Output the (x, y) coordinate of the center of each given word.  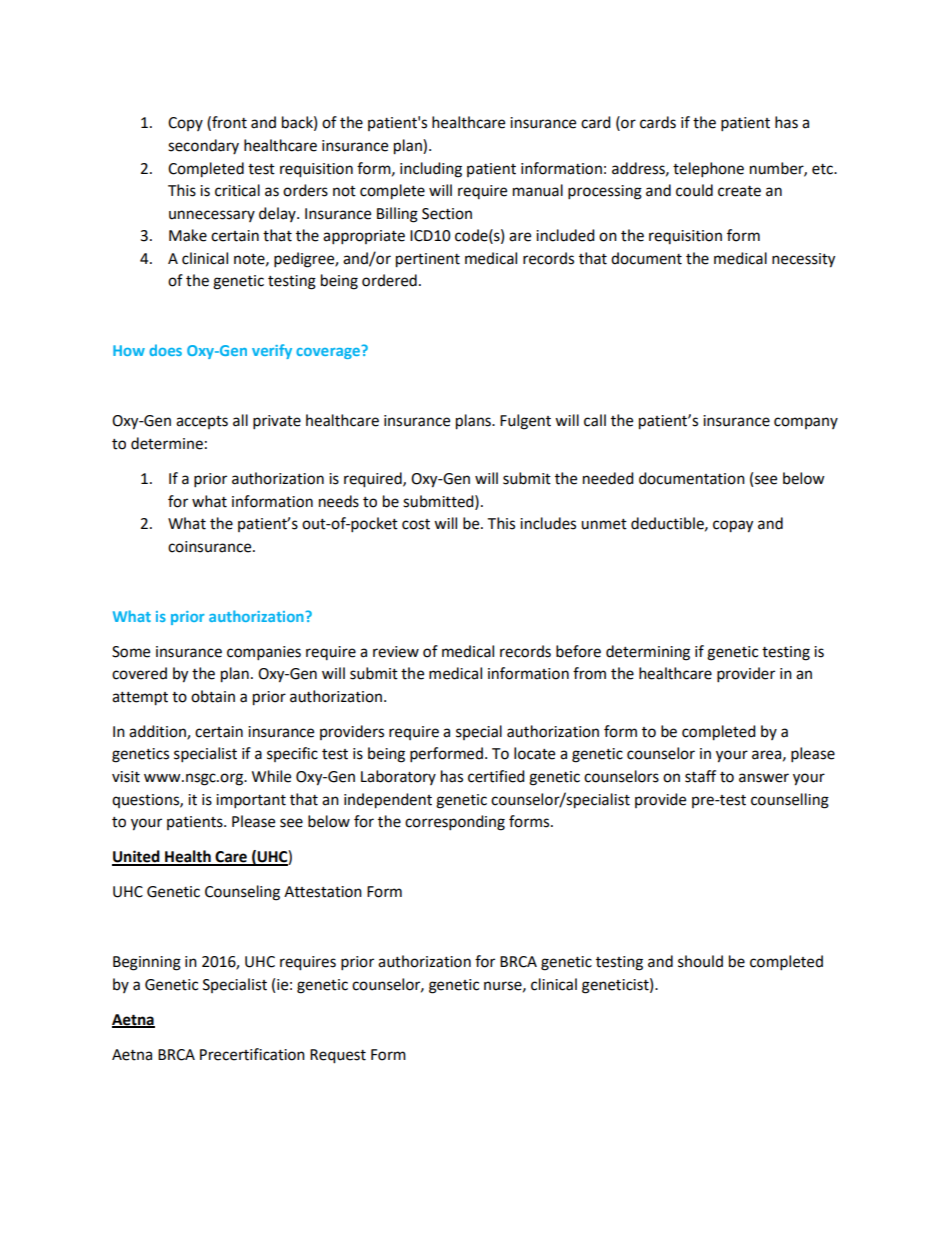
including (431, 170)
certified (496, 776)
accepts (202, 422)
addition (158, 732)
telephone (708, 170)
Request (338, 1056)
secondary (203, 146)
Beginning (147, 963)
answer (764, 778)
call (595, 420)
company (806, 423)
